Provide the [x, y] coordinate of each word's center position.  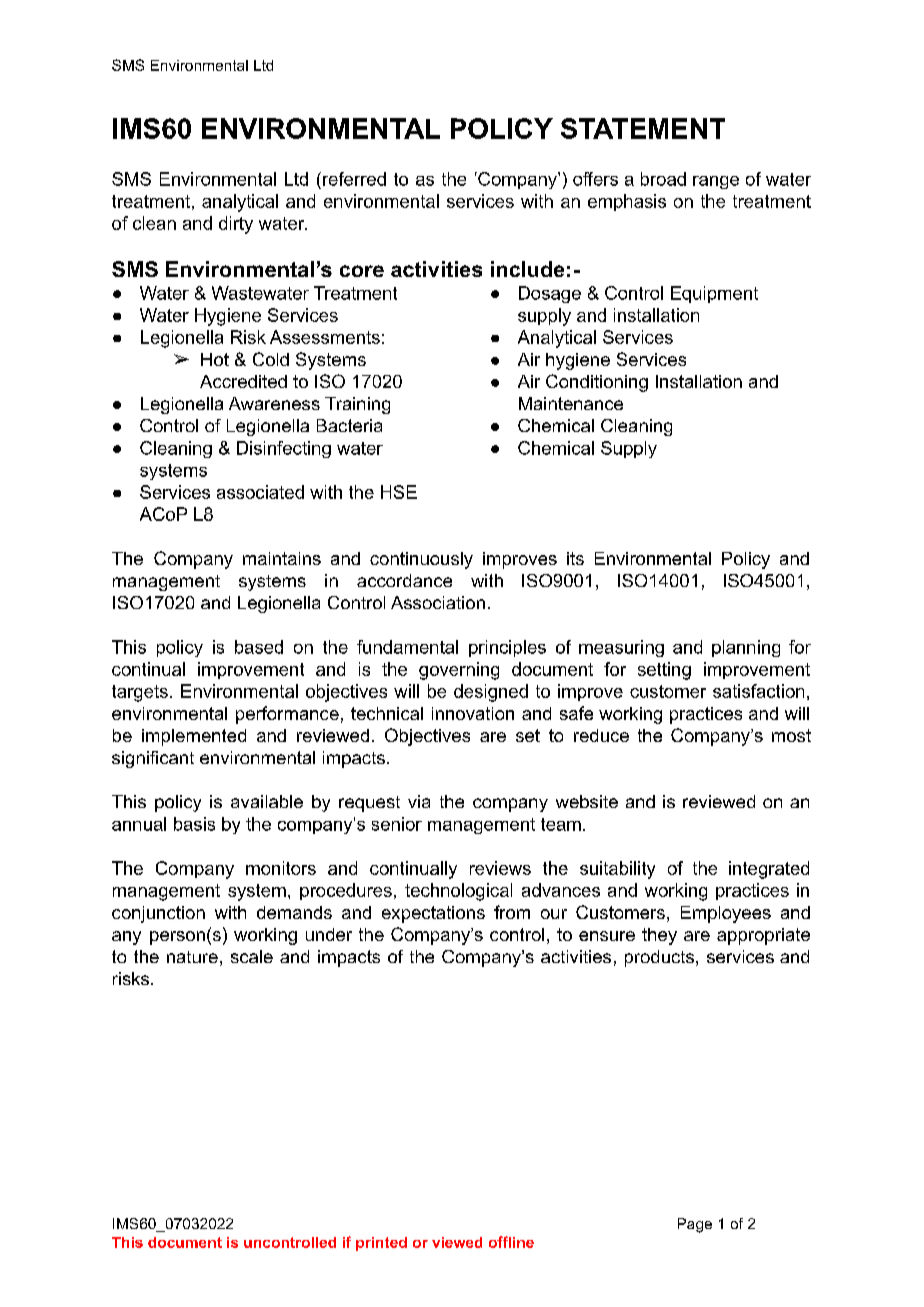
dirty [236, 225]
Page [695, 1225]
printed [381, 1244]
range [716, 182]
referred [354, 179]
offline [511, 1242]
